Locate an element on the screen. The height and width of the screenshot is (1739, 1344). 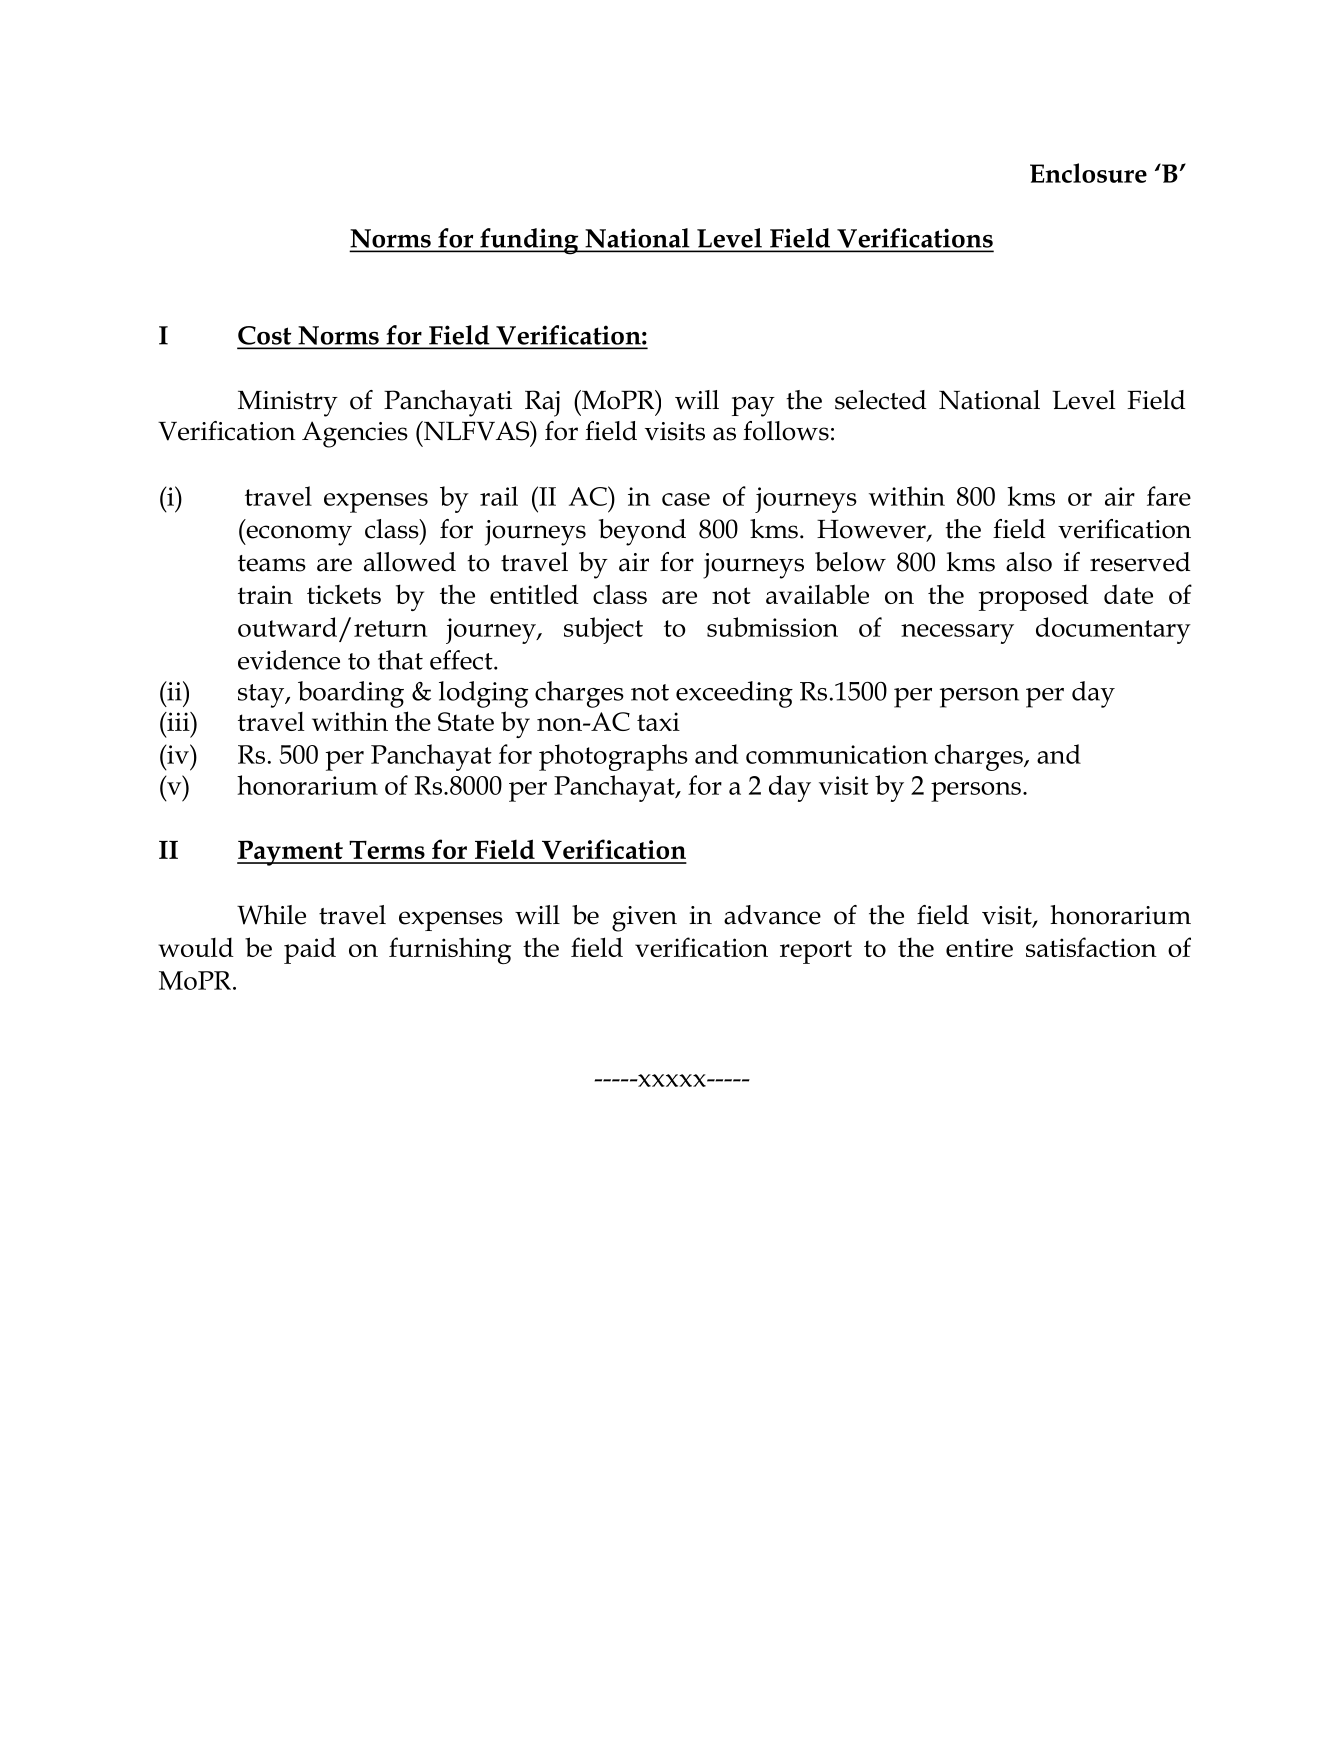
given is located at coordinates (644, 919).
